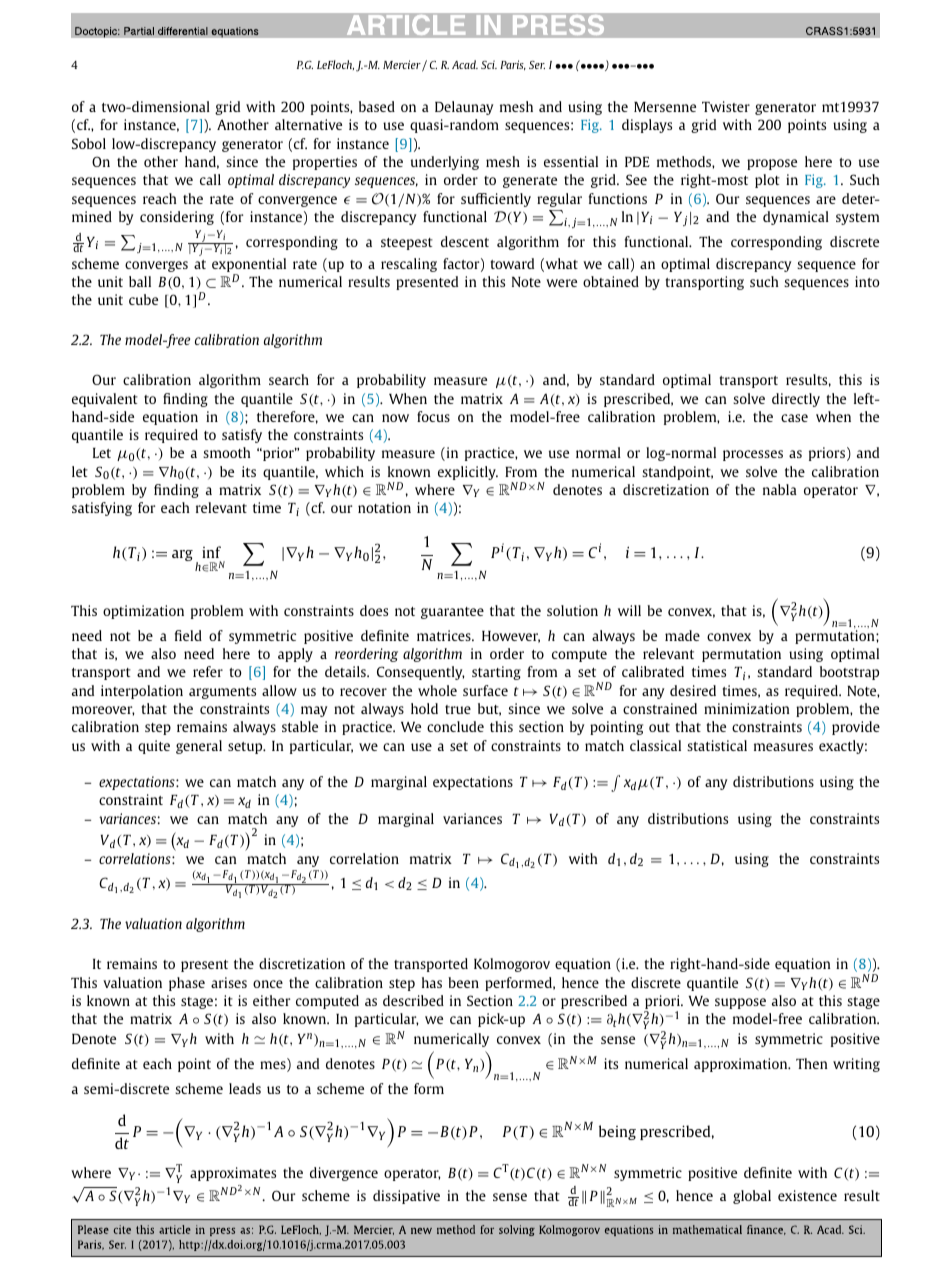 Image resolution: width=944 pixels, height=1288 pixels. I want to click on dissipative, so click(406, 1197).
